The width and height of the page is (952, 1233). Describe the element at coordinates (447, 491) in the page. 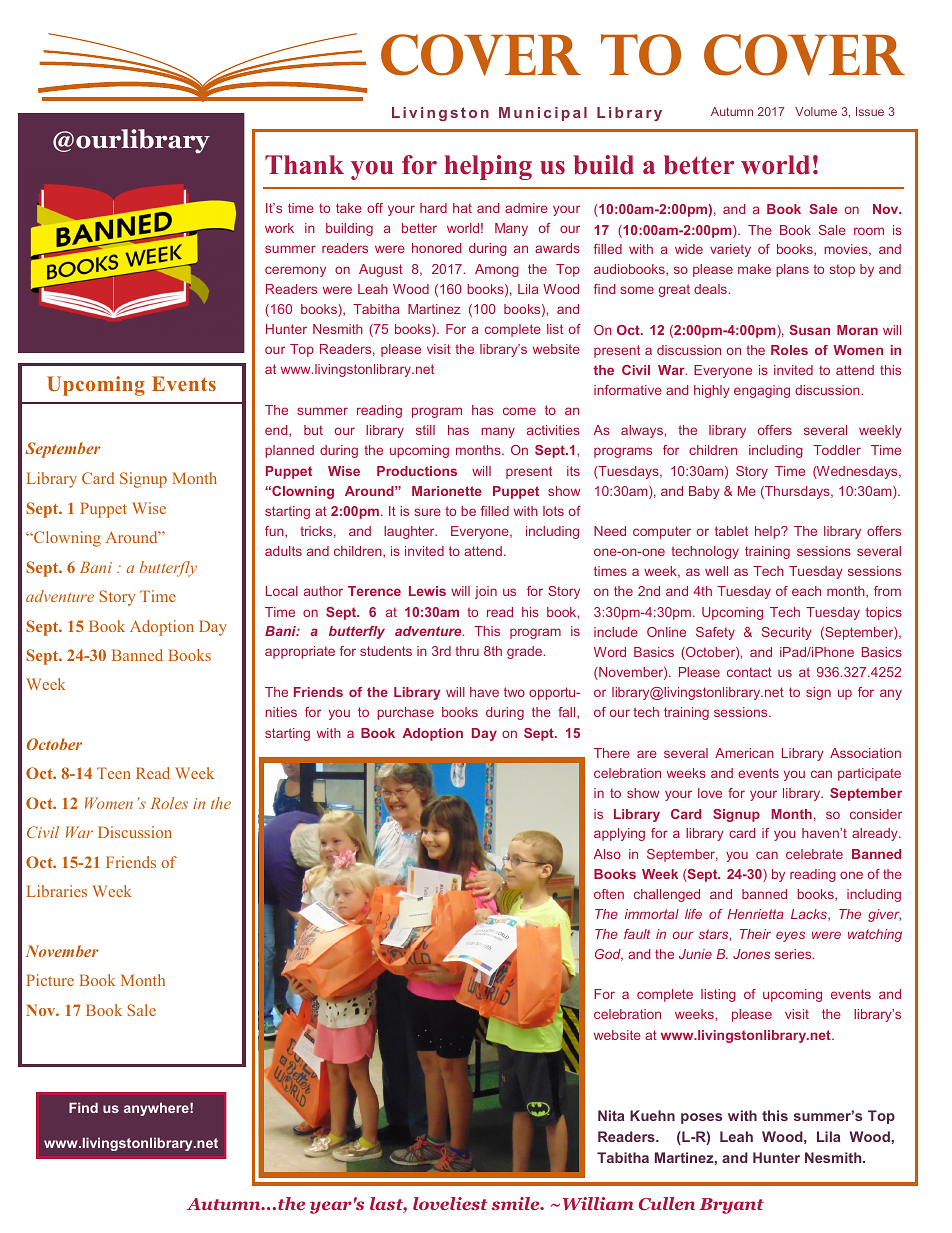

I see `Marionette` at that location.
